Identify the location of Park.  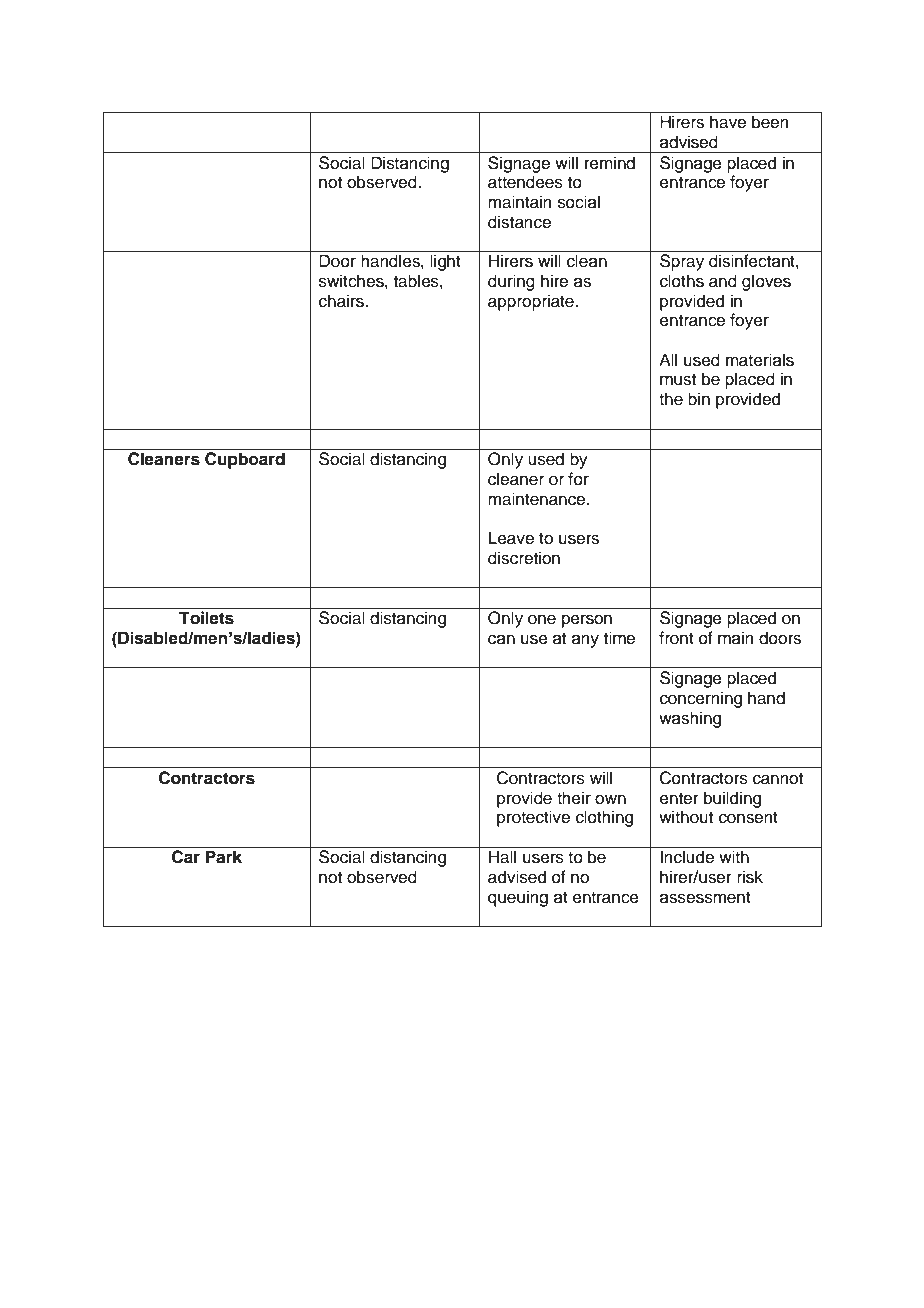
(224, 857).
